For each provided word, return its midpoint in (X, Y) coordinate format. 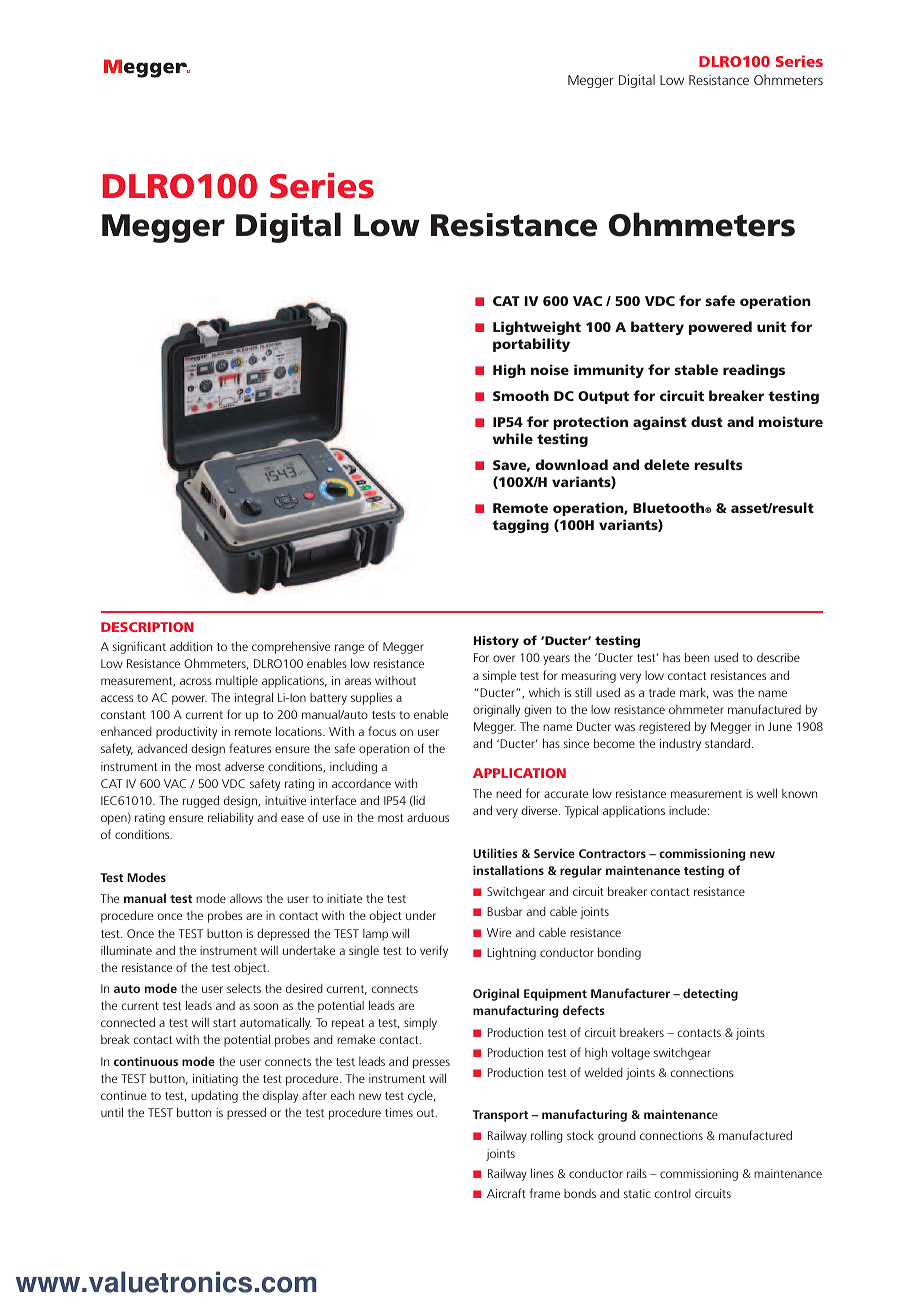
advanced (162, 748)
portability (531, 345)
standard (727, 743)
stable (696, 369)
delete (667, 464)
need (508, 793)
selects (244, 988)
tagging (520, 526)
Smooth (521, 395)
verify (434, 951)
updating (214, 1096)
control (673, 1193)
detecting (710, 994)
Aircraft (506, 1193)
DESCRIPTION (147, 627)
